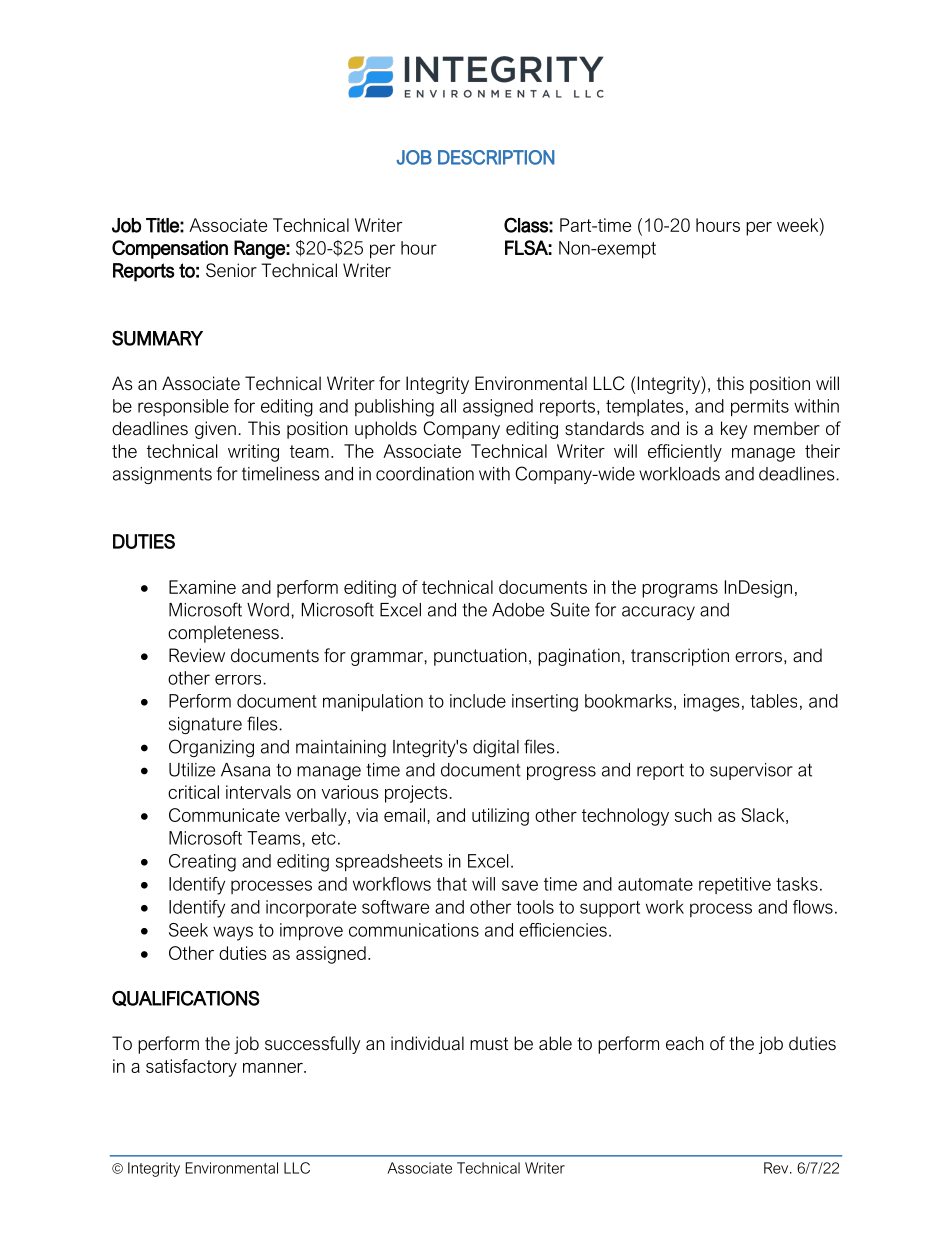  What do you see at coordinates (734, 430) in the page?
I see `key` at bounding box center [734, 430].
